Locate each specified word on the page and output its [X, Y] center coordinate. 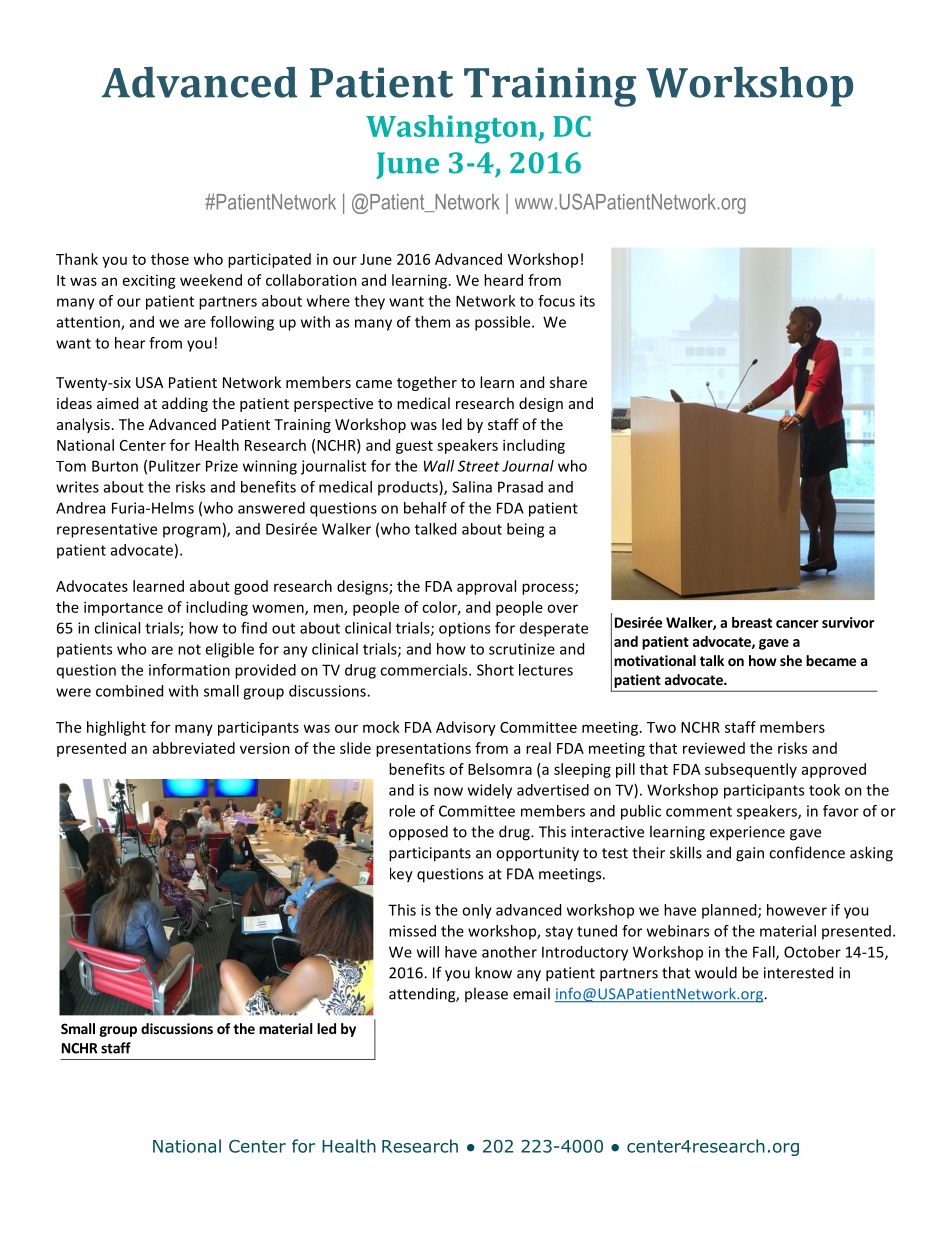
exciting [149, 281]
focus [556, 301]
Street [479, 466]
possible [504, 323]
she [791, 660]
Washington [451, 129]
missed [412, 931]
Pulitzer [175, 466]
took [824, 790]
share [568, 382]
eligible [229, 650]
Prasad [520, 487]
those [170, 259]
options [464, 629]
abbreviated [194, 748]
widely [490, 791]
